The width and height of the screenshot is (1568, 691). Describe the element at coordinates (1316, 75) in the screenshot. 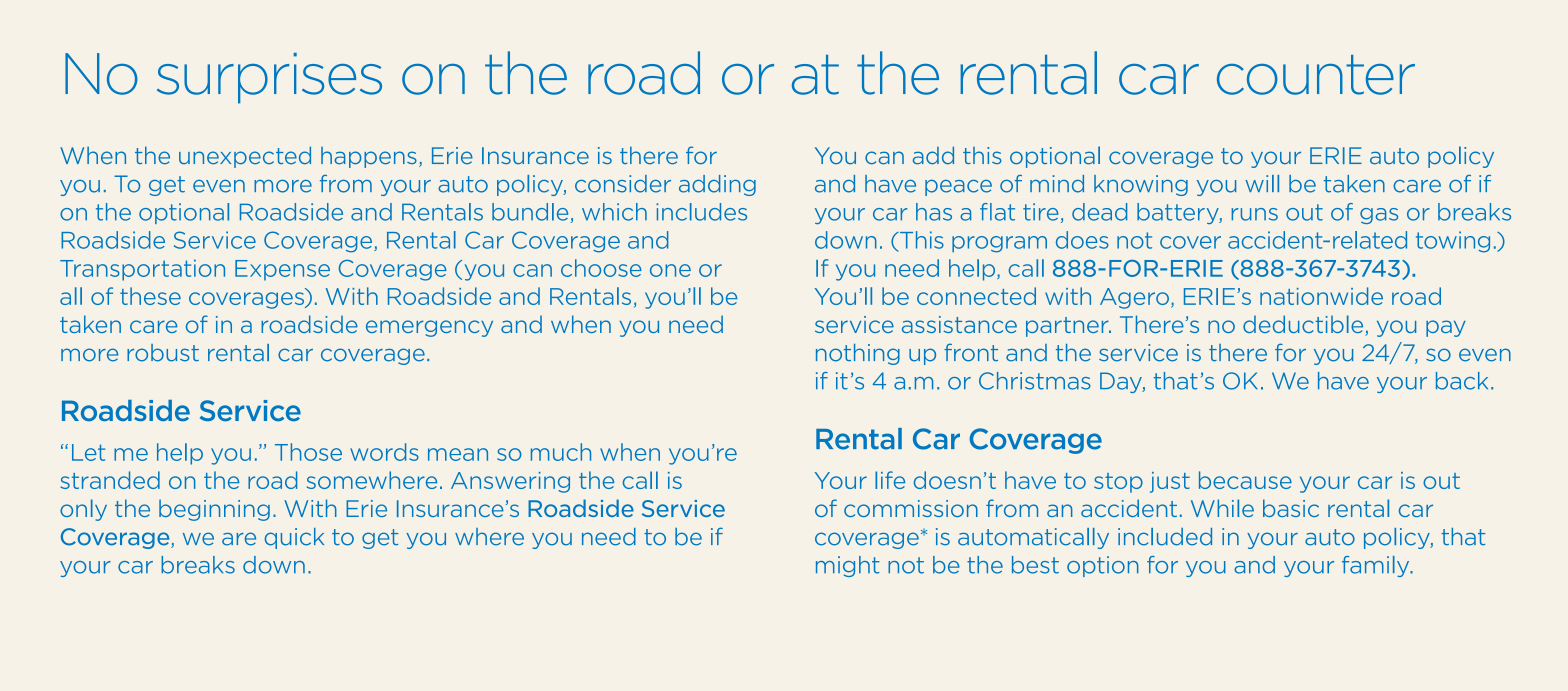

I see `counter` at that location.
